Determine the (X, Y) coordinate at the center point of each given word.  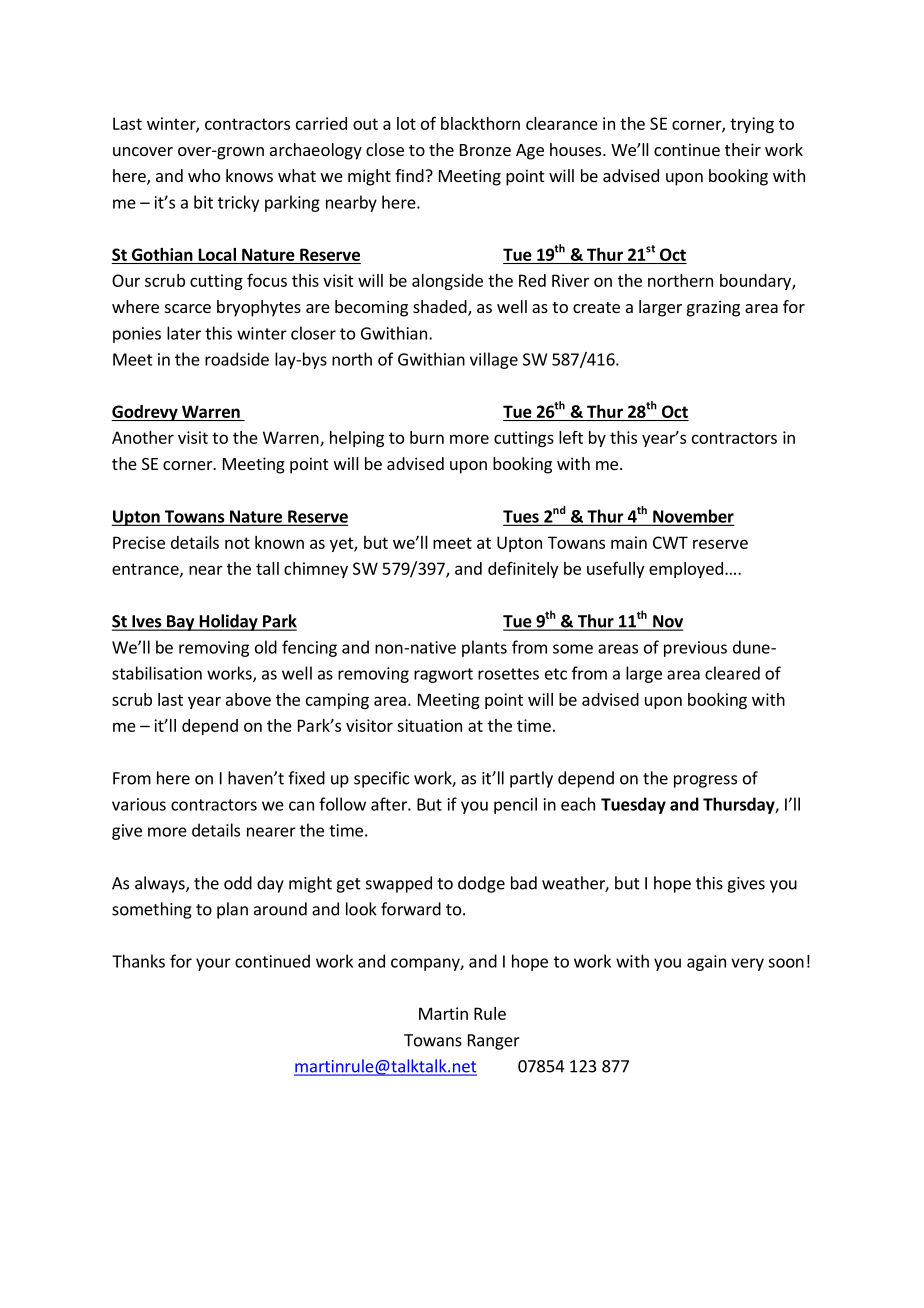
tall (267, 568)
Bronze (485, 150)
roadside (237, 359)
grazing (713, 308)
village (494, 360)
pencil (515, 805)
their (743, 149)
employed (686, 570)
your (213, 964)
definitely (523, 570)
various (139, 804)
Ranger (494, 1042)
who (204, 175)
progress (705, 781)
